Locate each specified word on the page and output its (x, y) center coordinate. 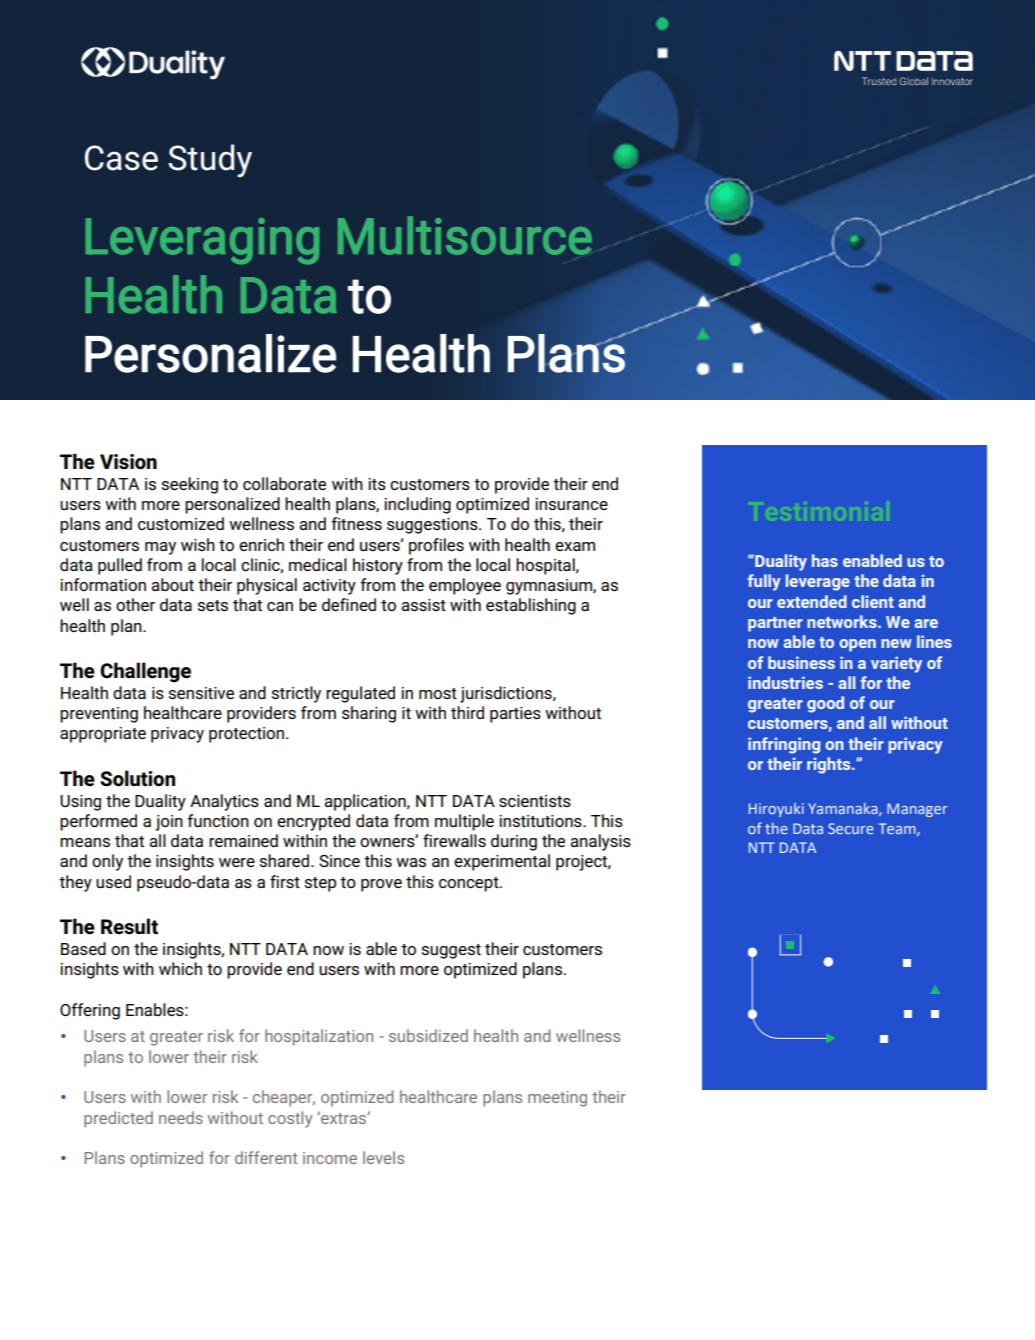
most (438, 693)
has (825, 560)
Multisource (465, 235)
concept (470, 884)
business (801, 662)
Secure (851, 828)
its (377, 484)
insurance (571, 504)
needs (181, 1117)
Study (210, 161)
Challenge (145, 672)
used (113, 881)
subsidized (428, 1035)
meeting (557, 1099)
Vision (128, 462)
